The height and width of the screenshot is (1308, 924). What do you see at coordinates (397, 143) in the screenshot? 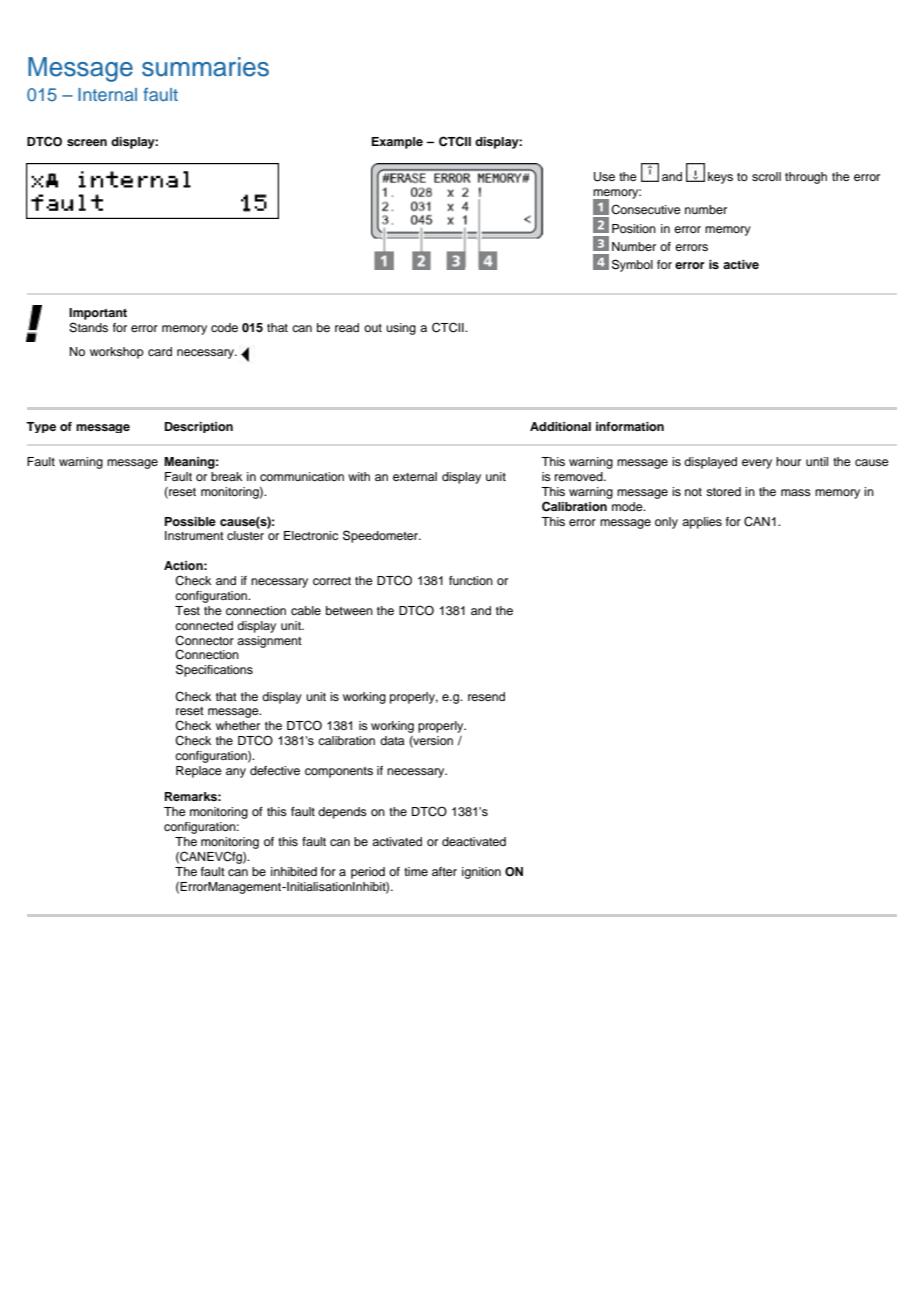
I see `Example` at bounding box center [397, 143].
